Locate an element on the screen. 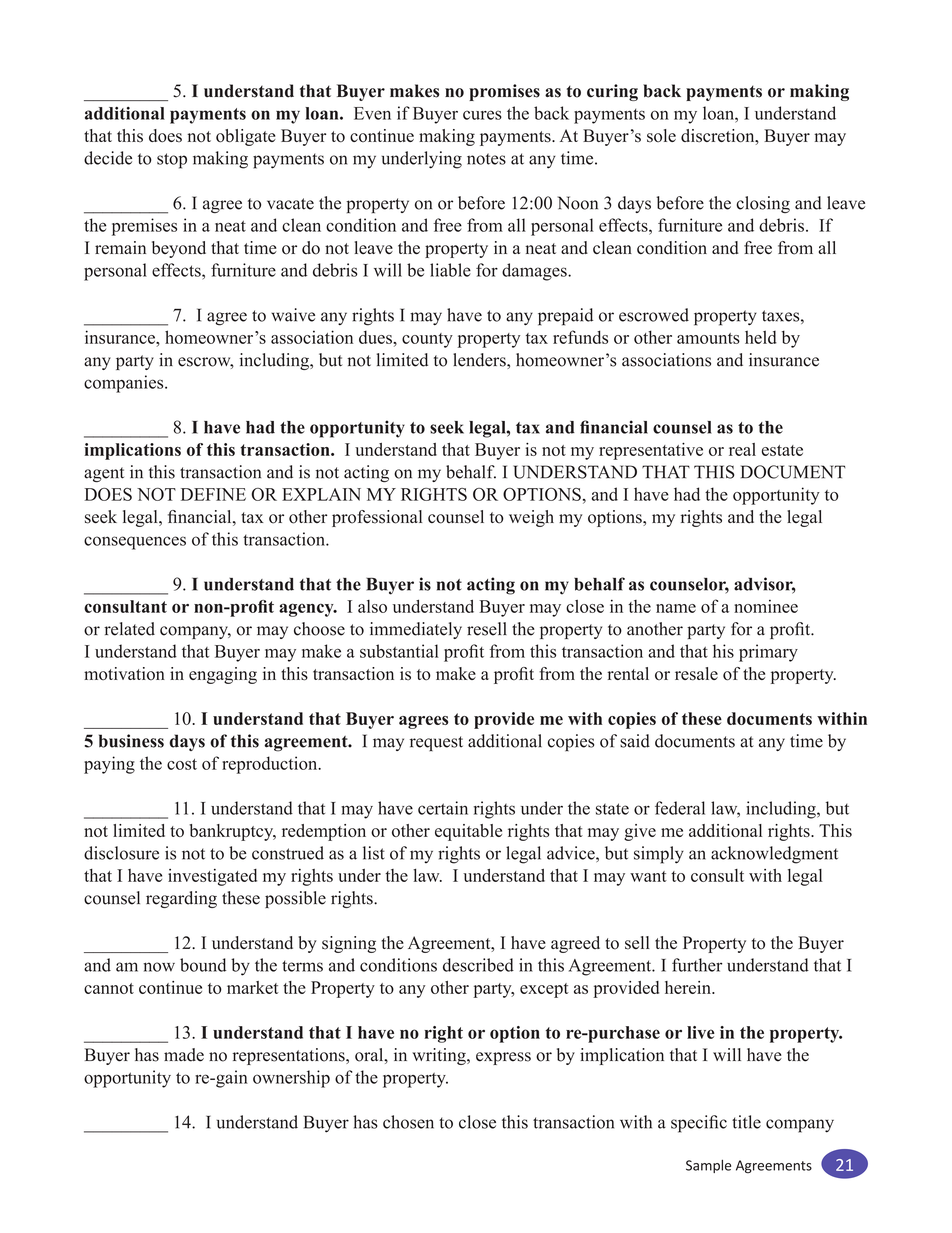 Image resolution: width=952 pixels, height=1233 pixels. immediately is located at coordinates (416, 630).
